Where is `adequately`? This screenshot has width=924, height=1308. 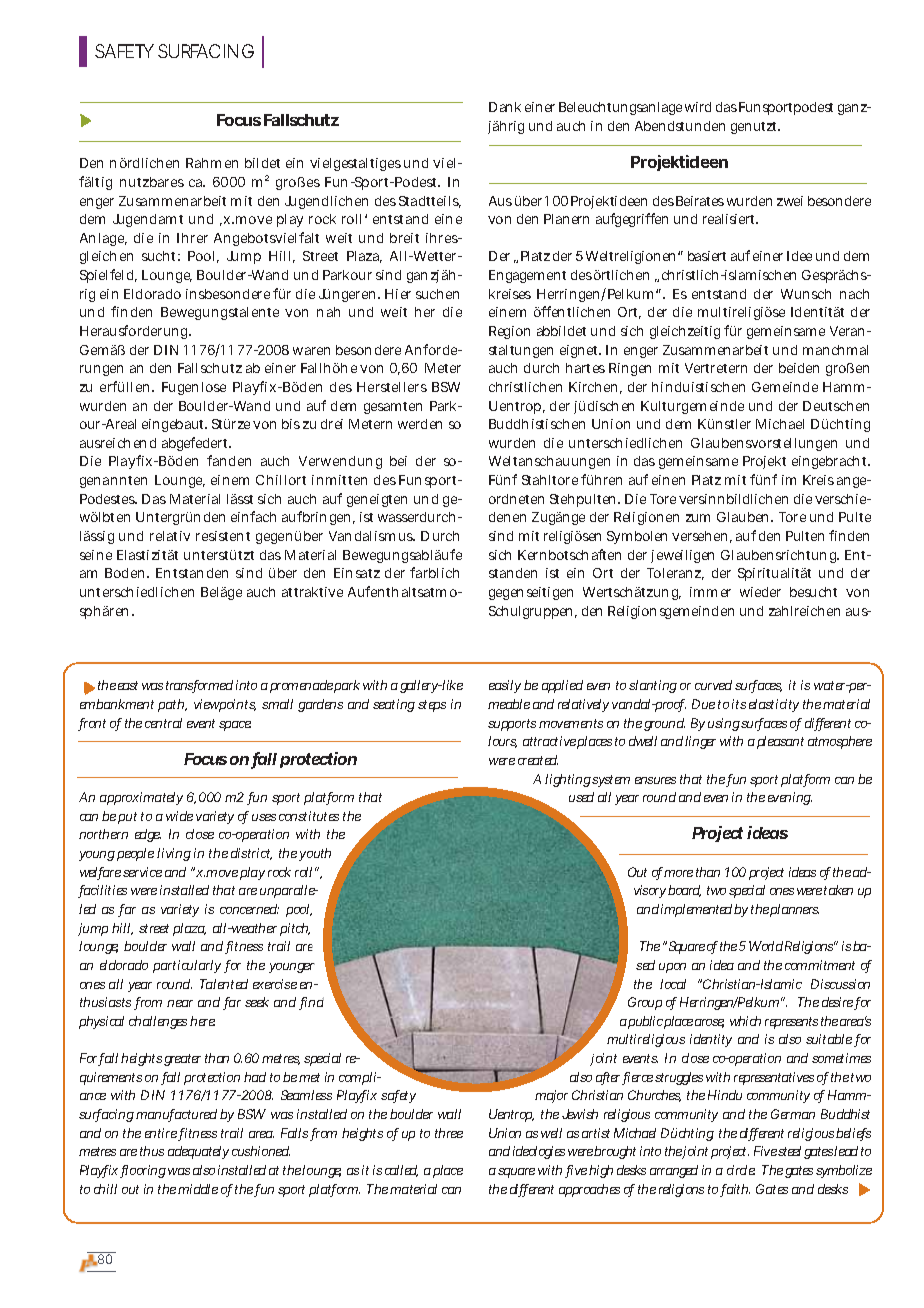
adequately is located at coordinates (198, 1152).
